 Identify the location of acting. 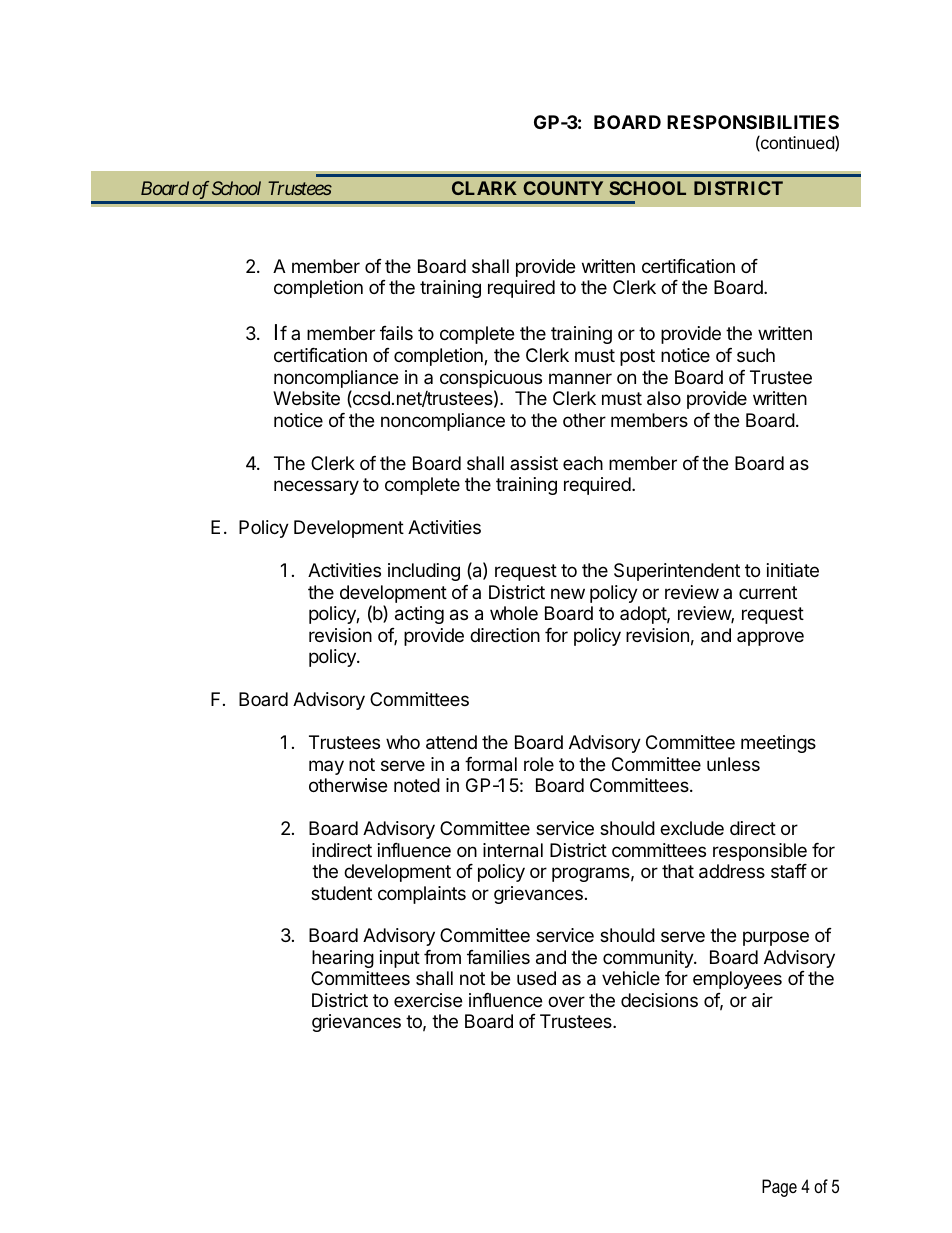
(419, 615).
